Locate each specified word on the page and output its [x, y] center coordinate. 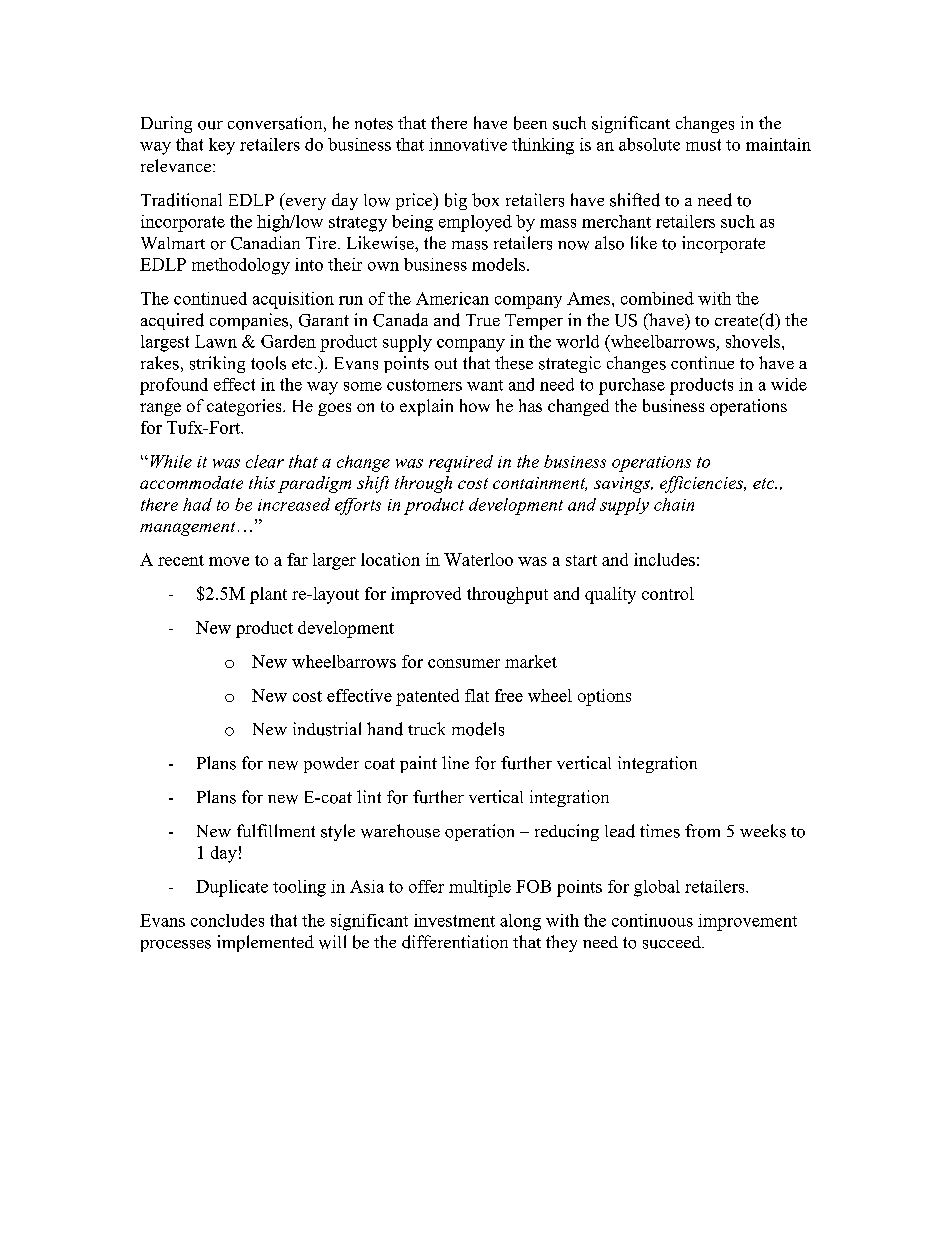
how [475, 405]
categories [245, 407]
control [668, 593]
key [222, 146]
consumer [464, 663]
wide [789, 384]
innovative [468, 144]
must [703, 145]
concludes [227, 920]
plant [268, 595]
